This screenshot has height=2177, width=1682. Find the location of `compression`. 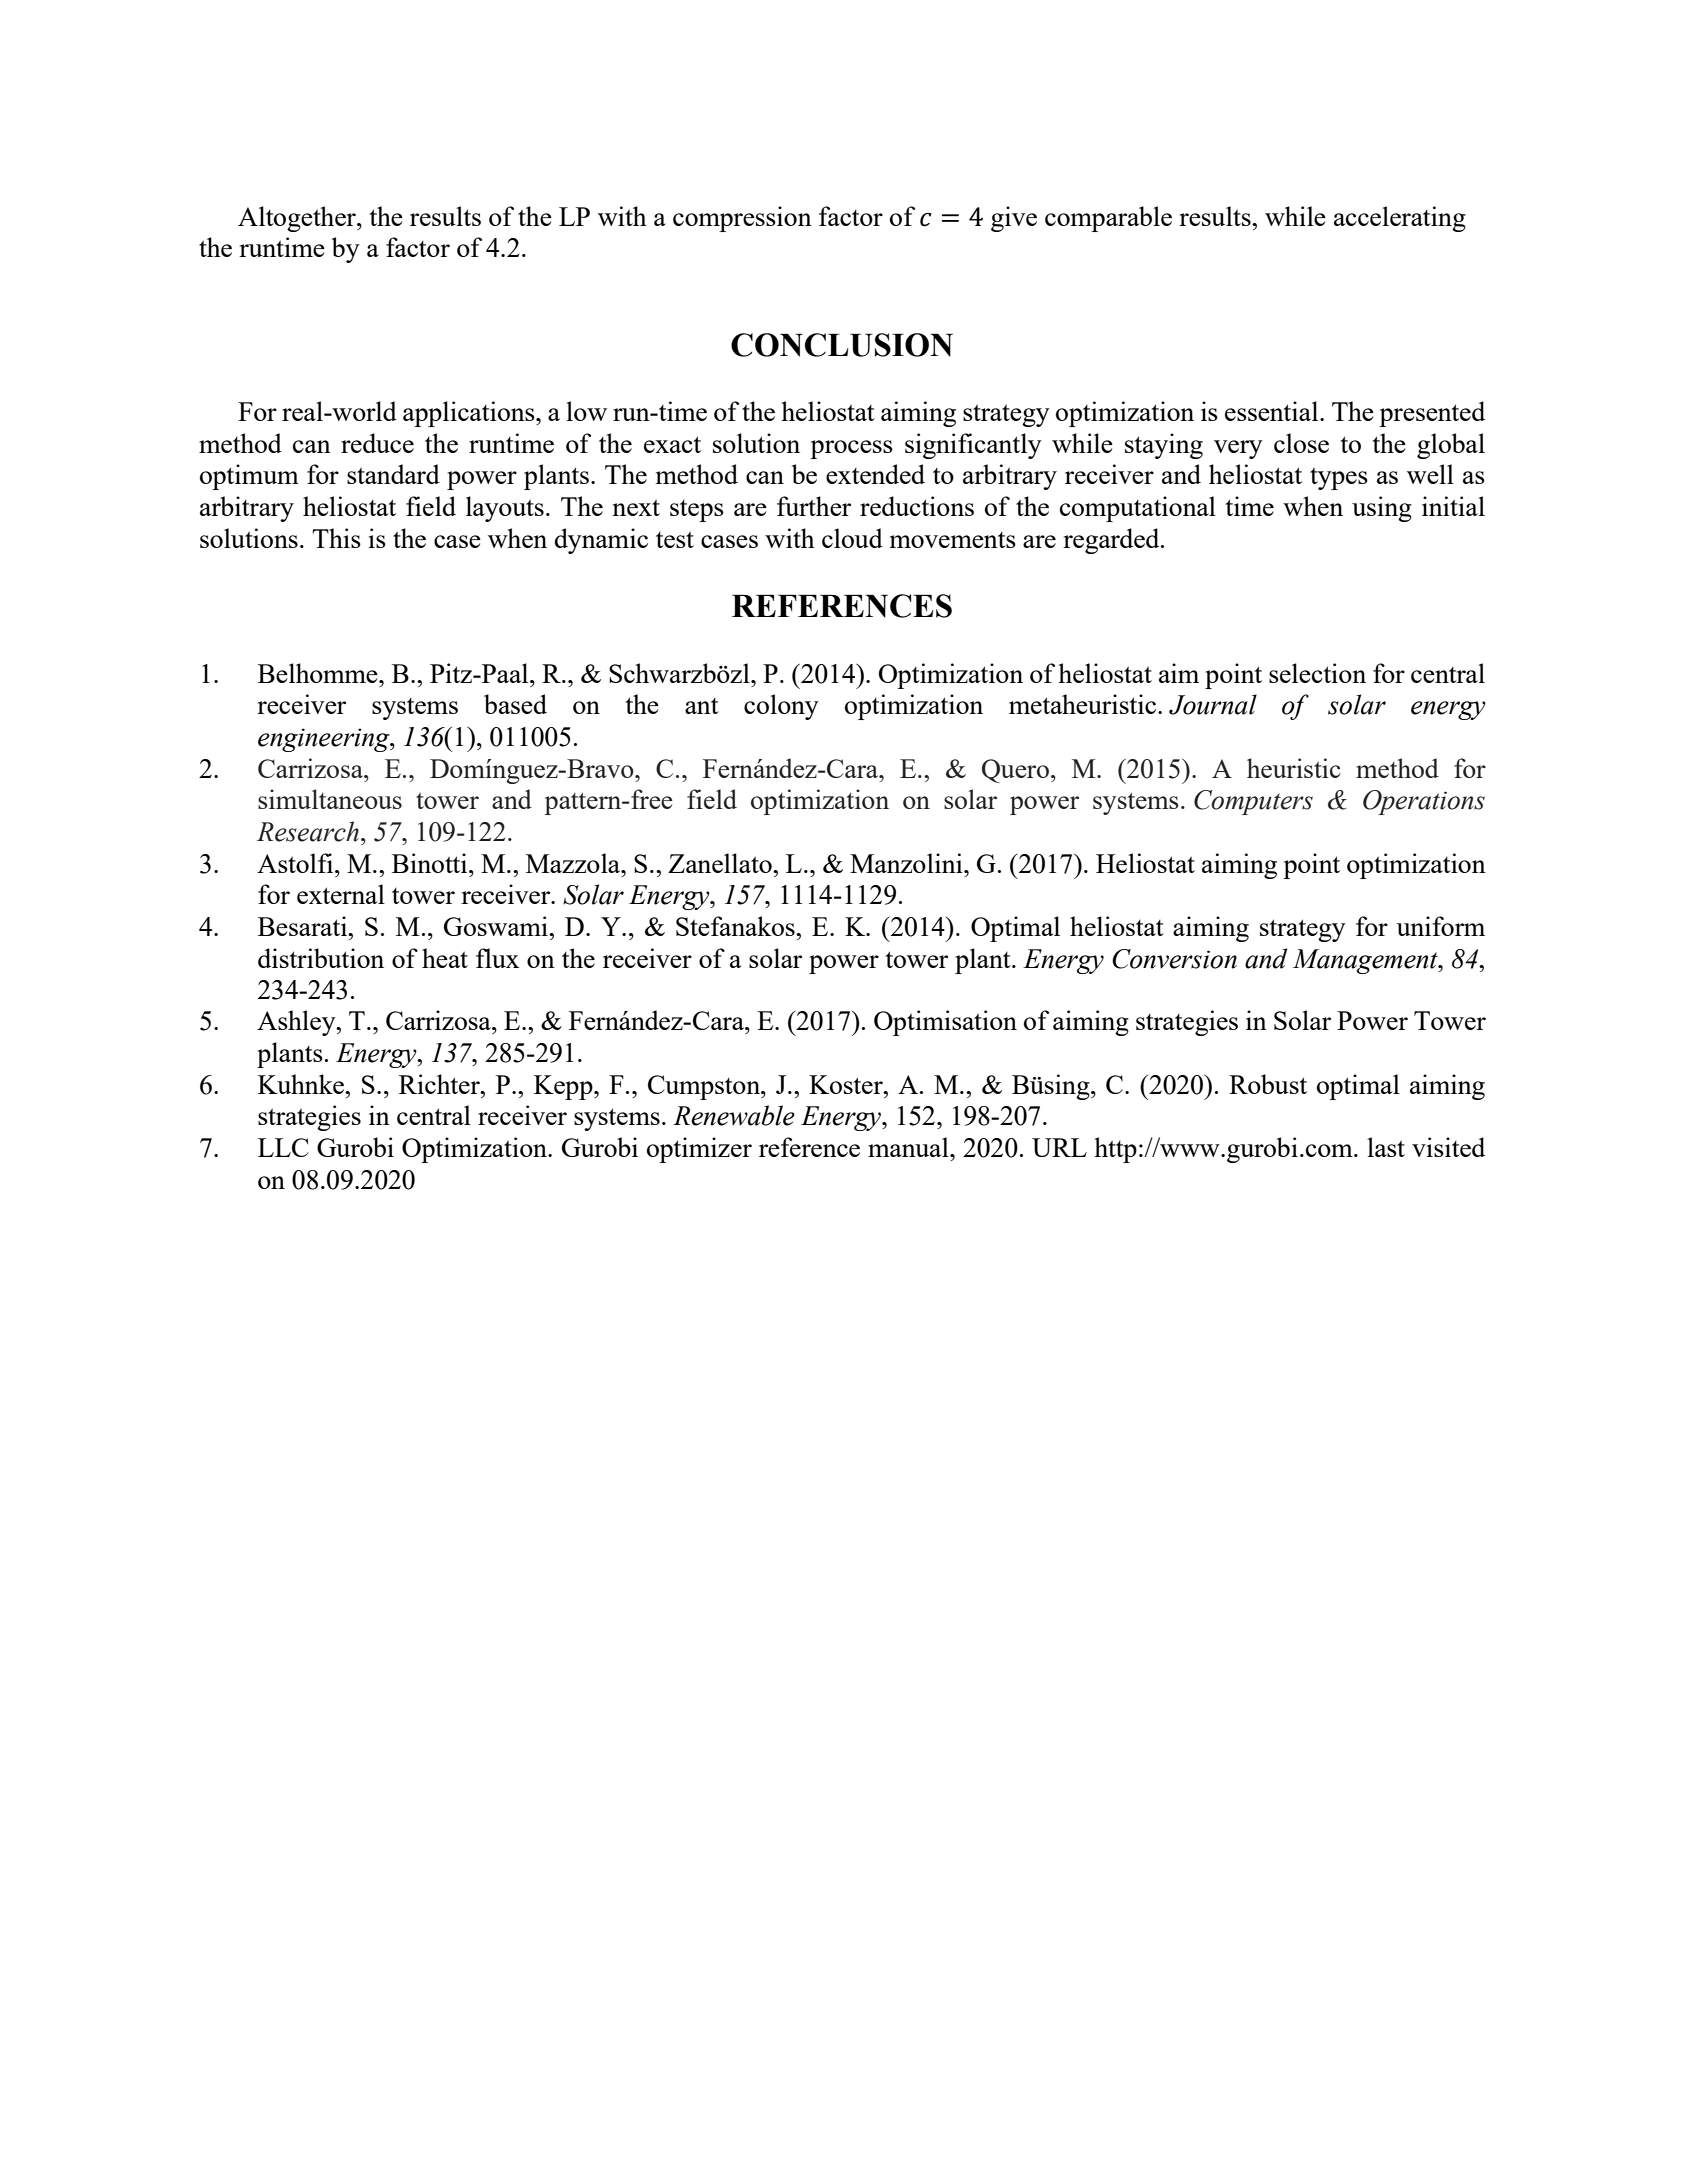

compression is located at coordinates (742, 219).
